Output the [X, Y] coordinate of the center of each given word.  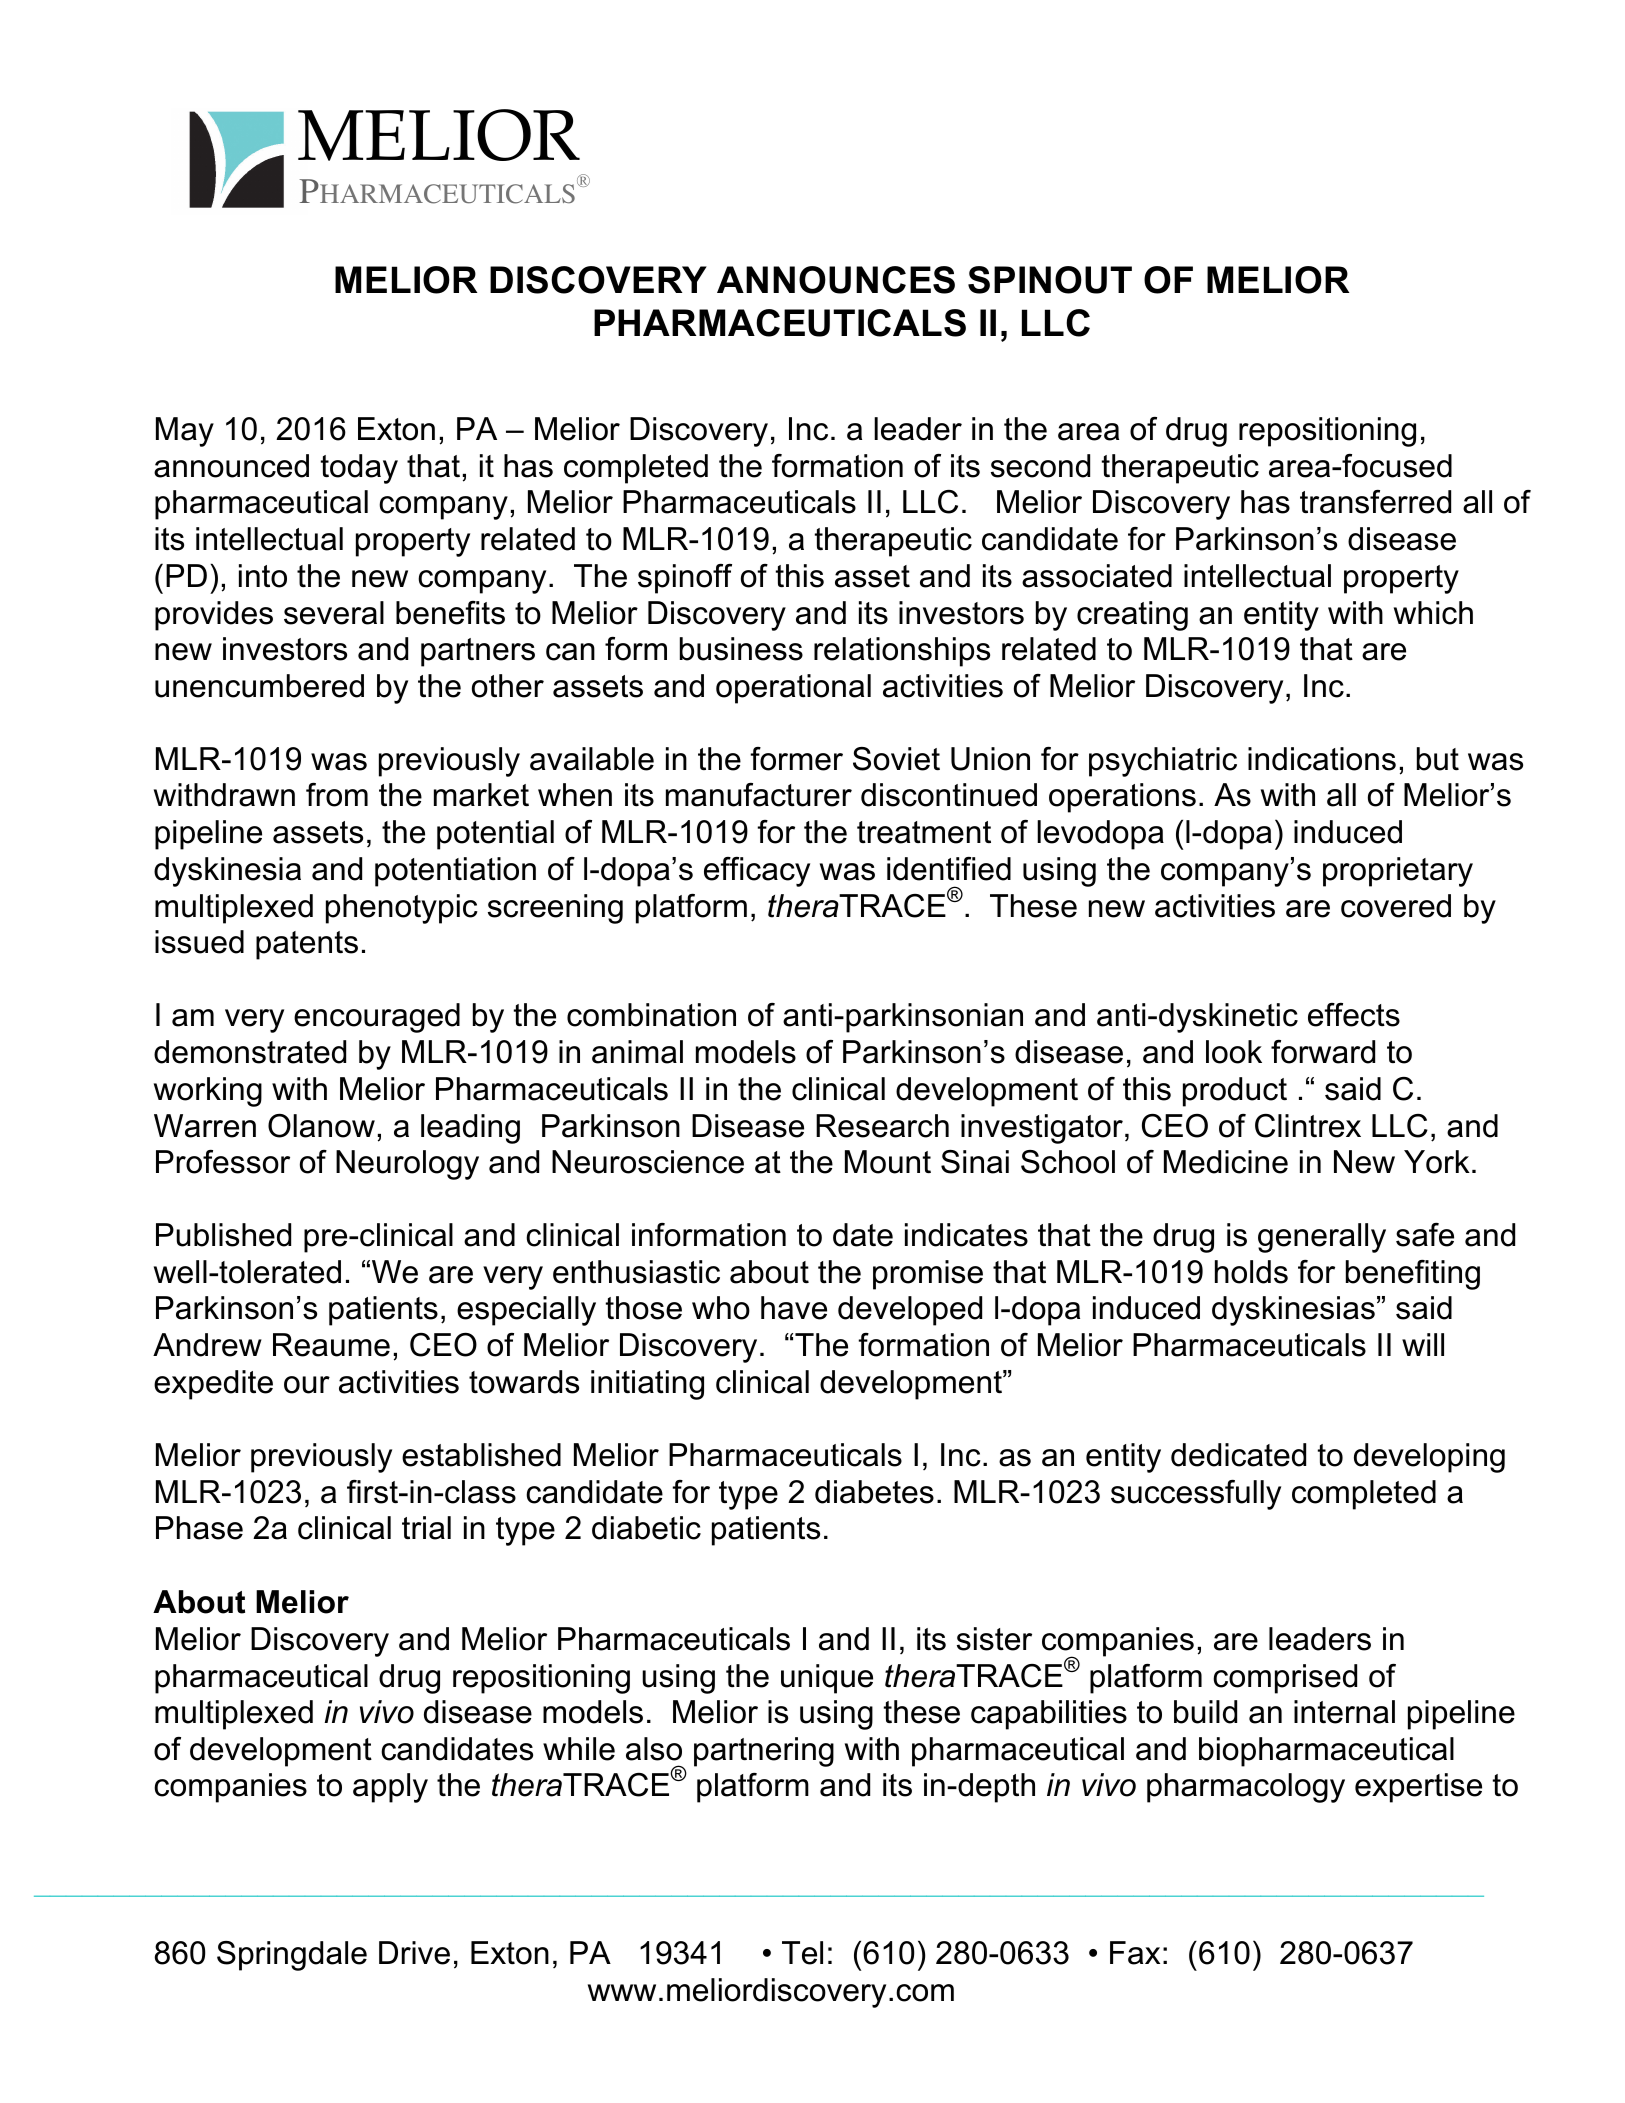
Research [882, 1126]
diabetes [874, 1492]
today [359, 469]
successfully [1196, 1495]
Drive [414, 1953]
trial [426, 1528]
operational [793, 689]
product [1235, 1092]
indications [1322, 759]
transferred [1375, 502]
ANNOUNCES [836, 280]
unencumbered [259, 686]
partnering [764, 1752]
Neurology [407, 1165]
